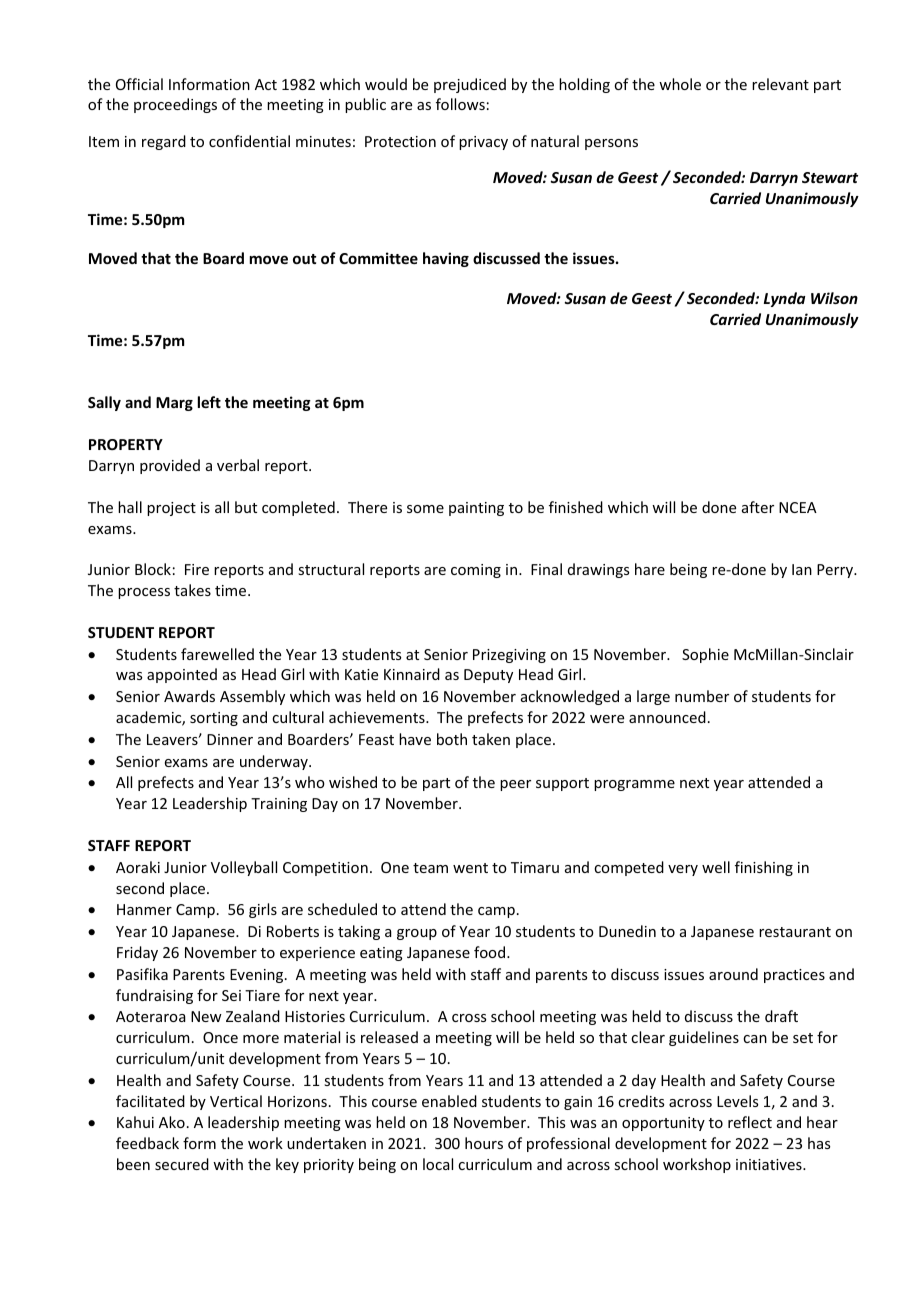  Describe the element at coordinates (182, 1164) in the screenshot. I see `secured` at that location.
